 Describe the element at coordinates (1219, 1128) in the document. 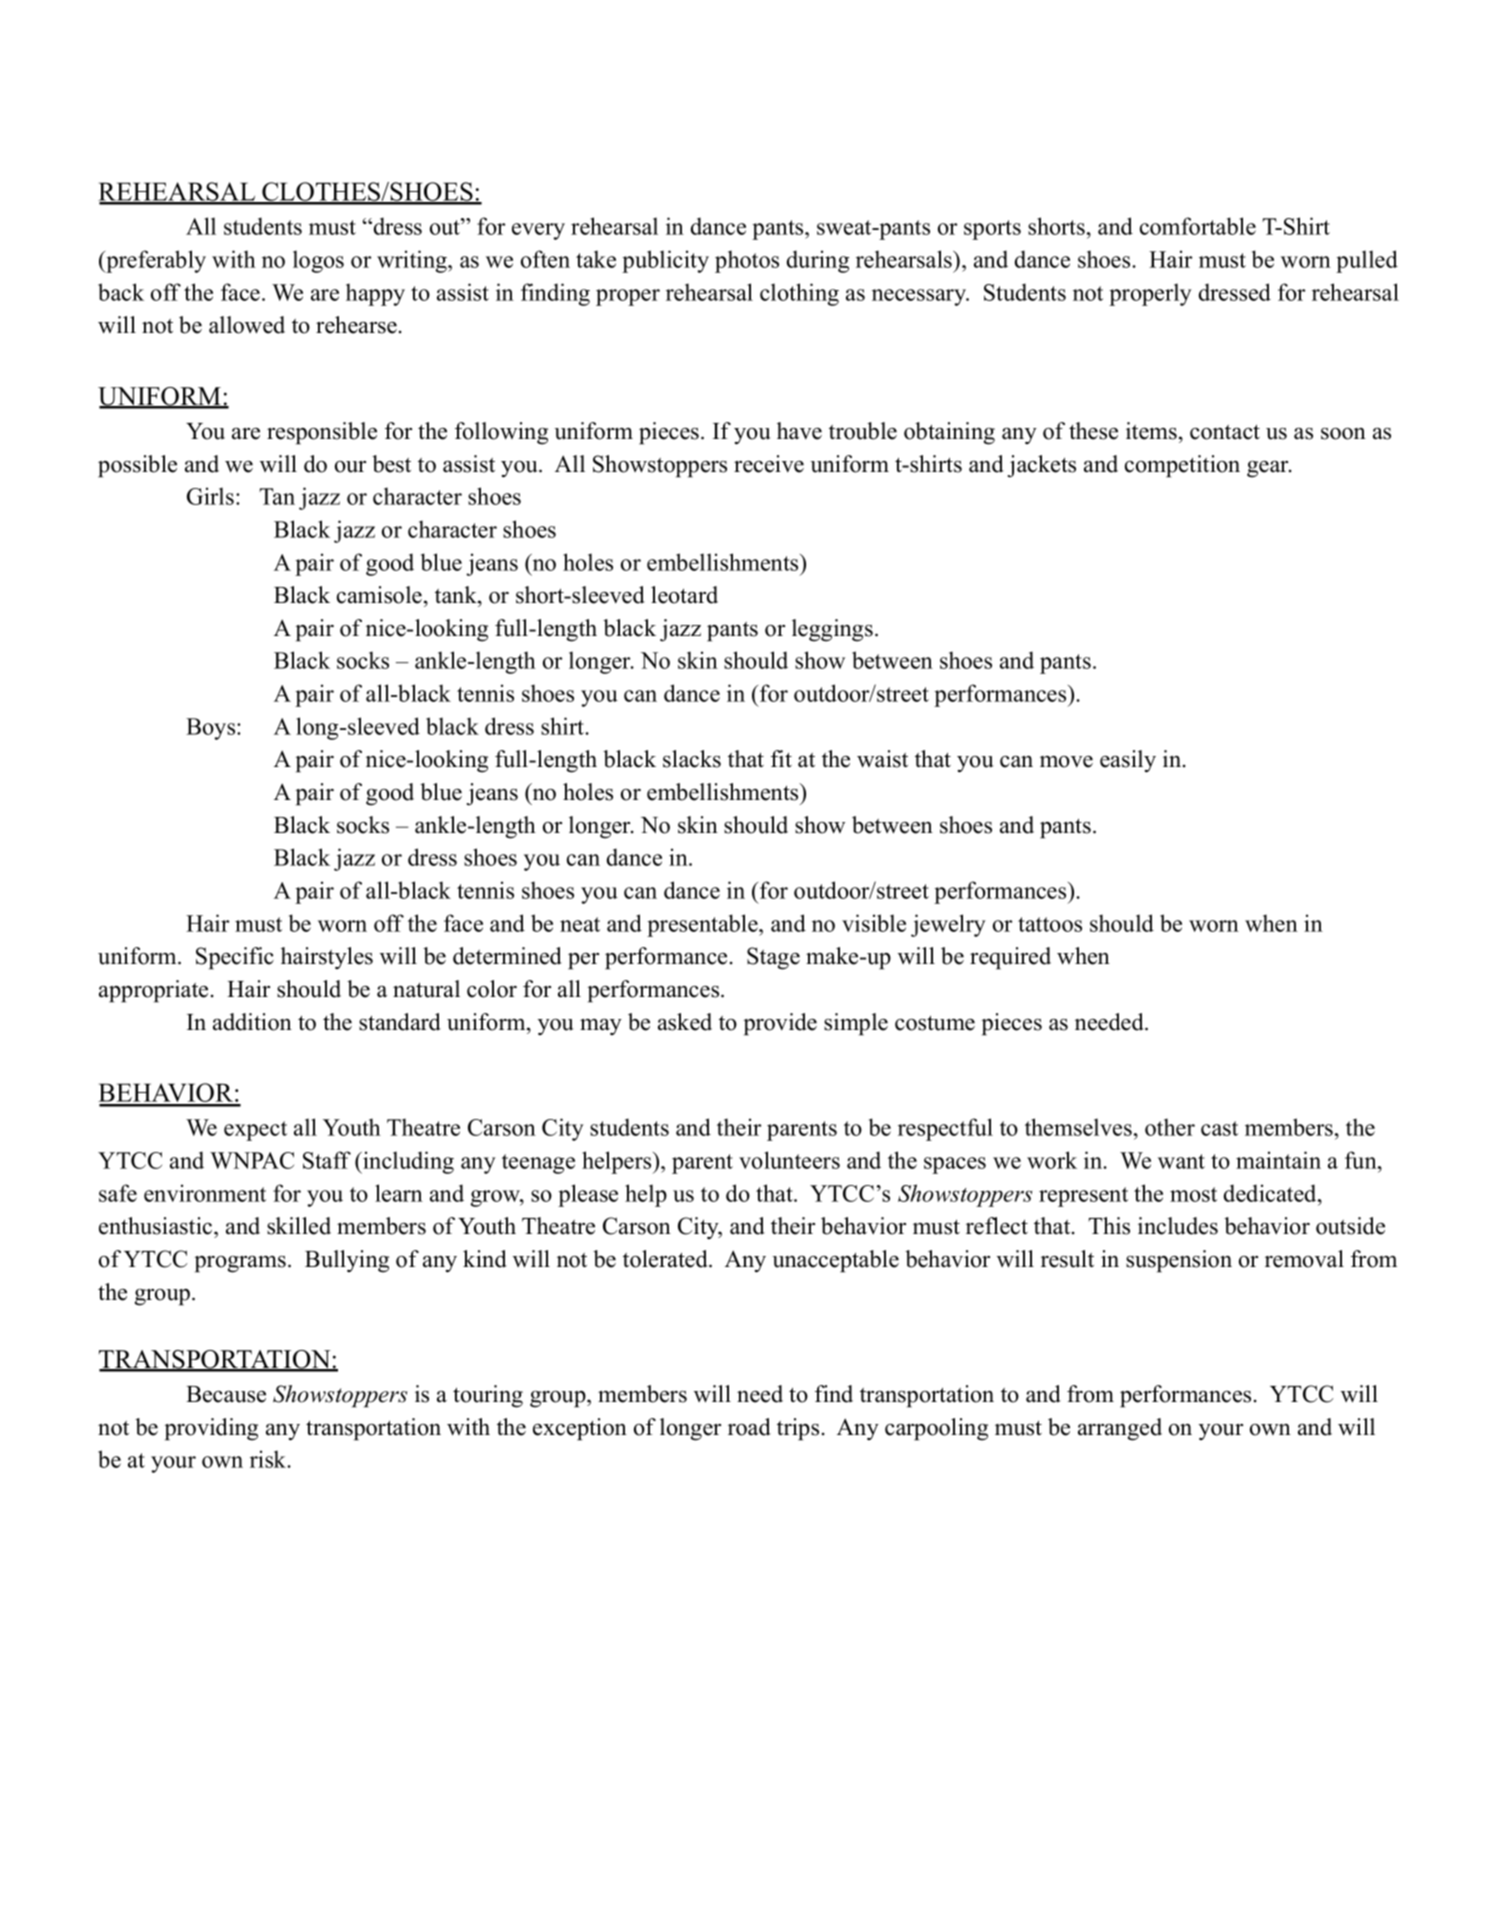

I see `cast` at that location.
